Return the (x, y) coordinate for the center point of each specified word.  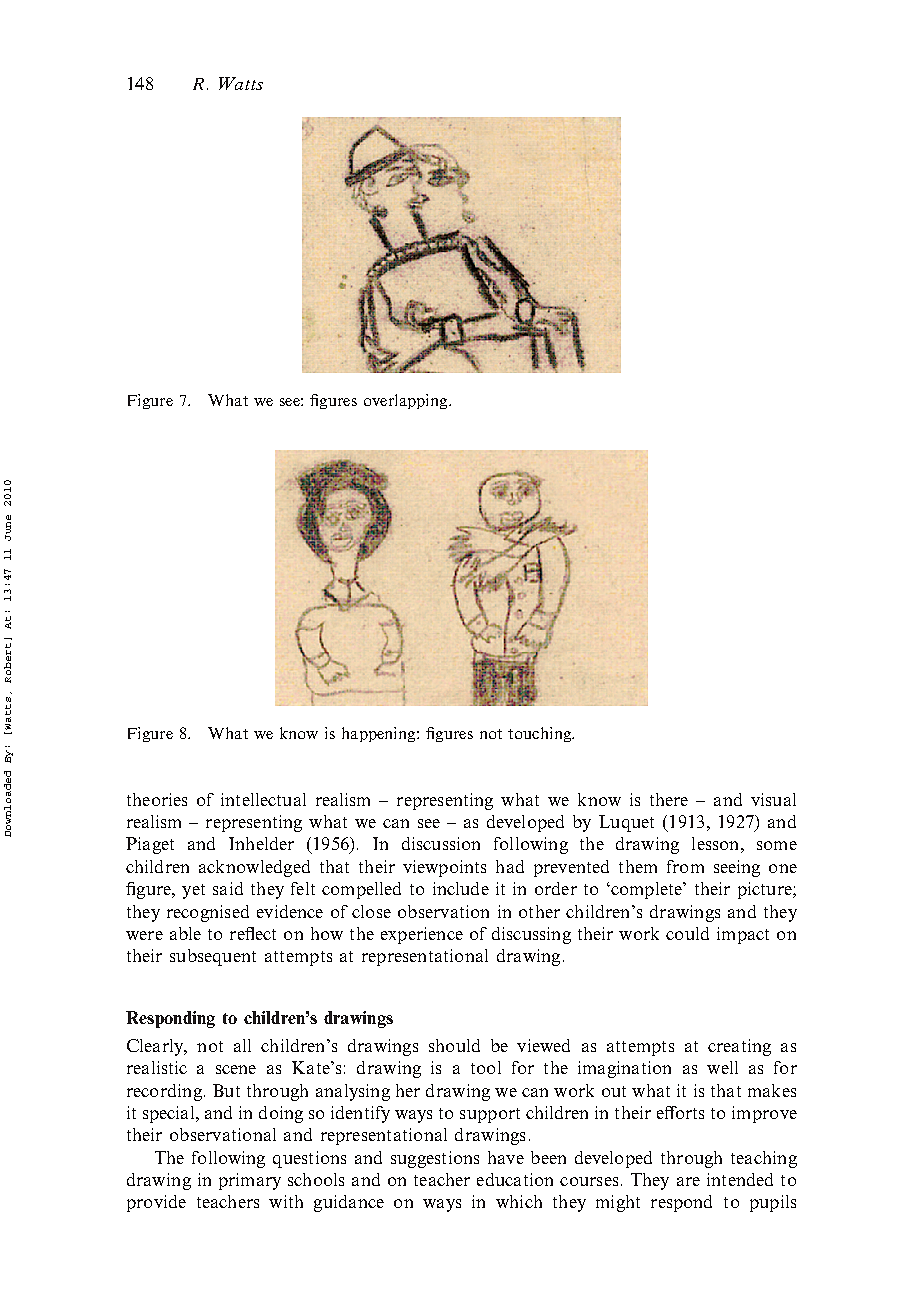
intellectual (263, 799)
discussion (441, 843)
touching (540, 734)
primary (250, 1181)
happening (380, 734)
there (669, 799)
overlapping (407, 401)
